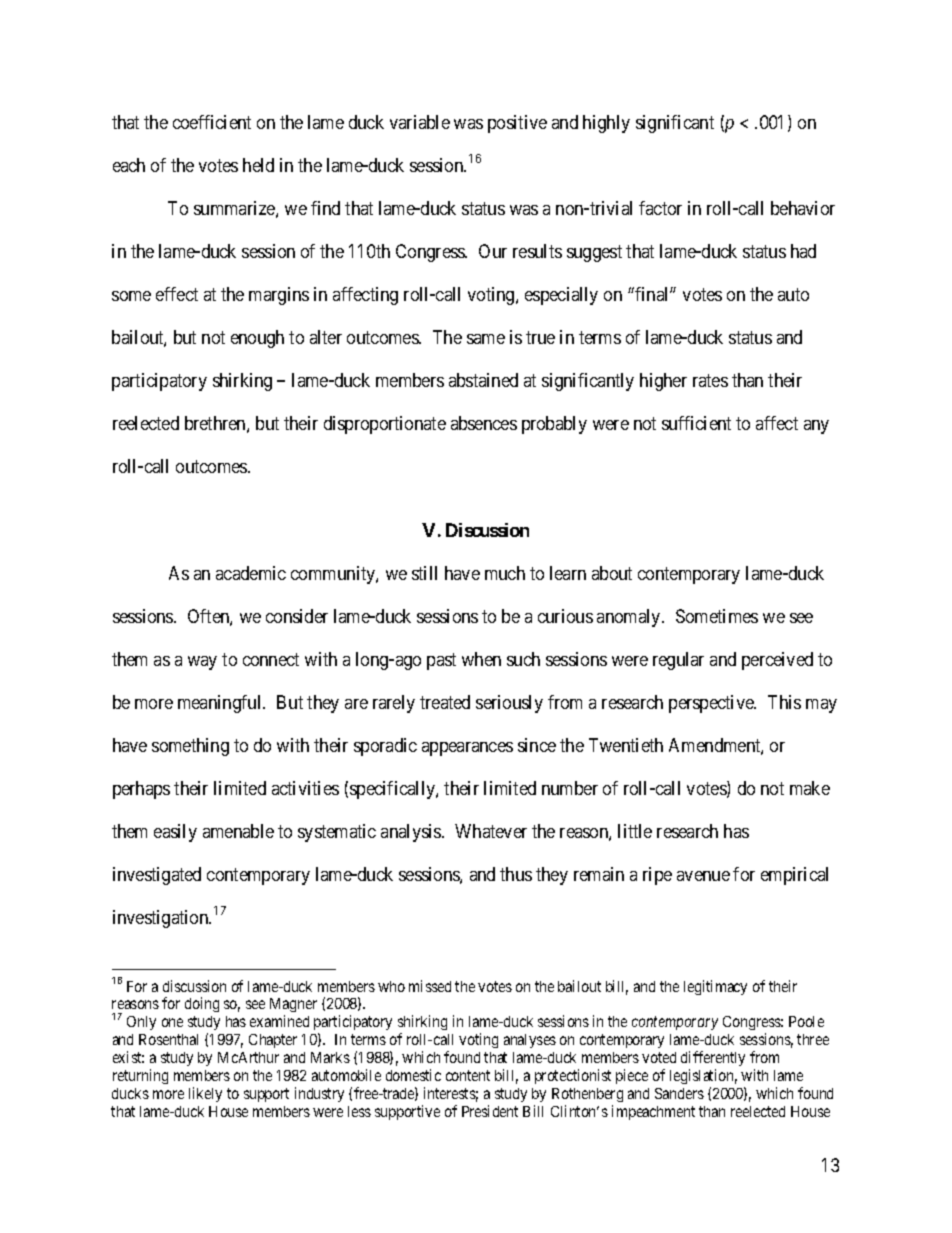 Image resolution: width=952 pixels, height=1233 pixels. I want to click on positive, so click(517, 124).
